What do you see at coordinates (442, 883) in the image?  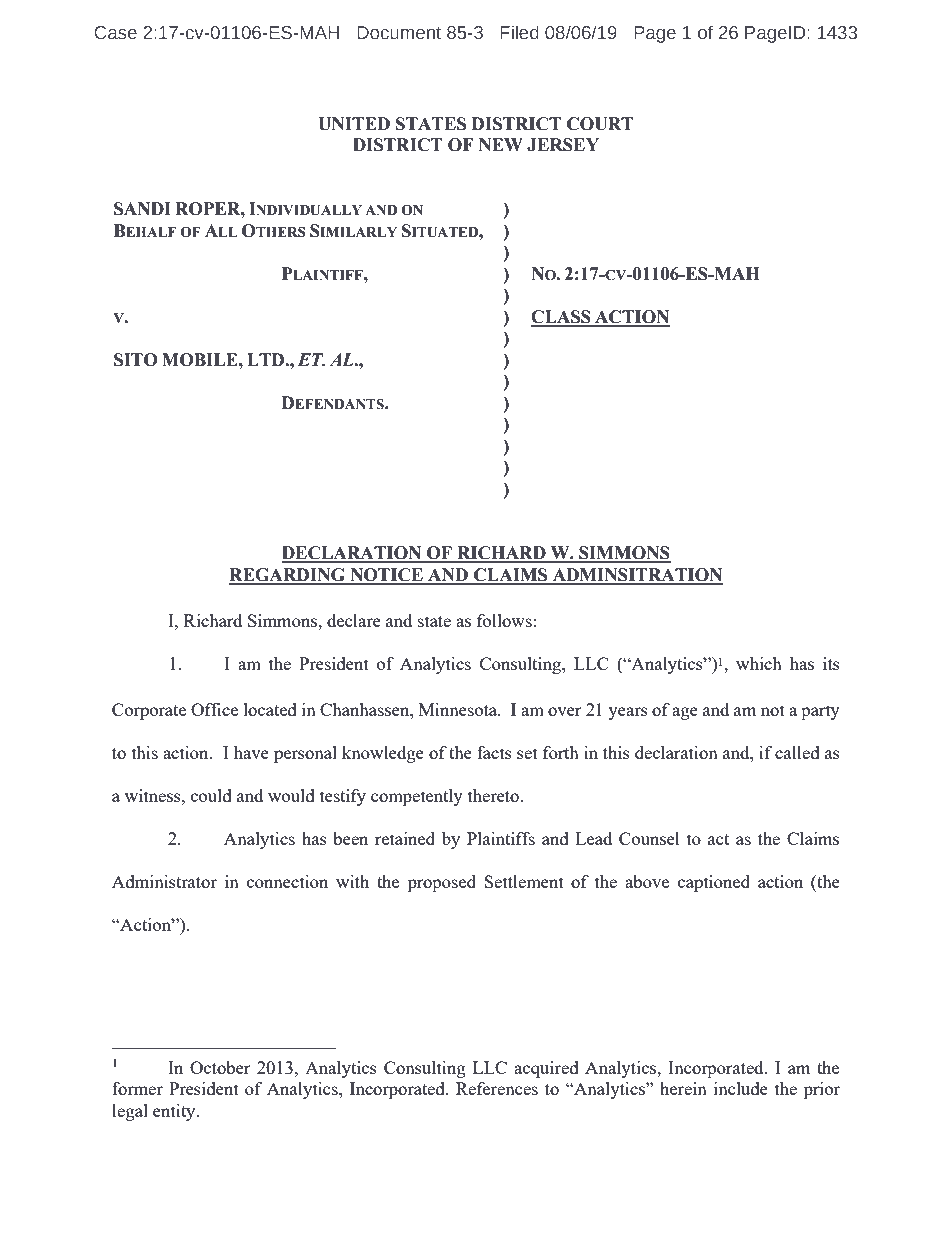 I see `proposed` at bounding box center [442, 883].
